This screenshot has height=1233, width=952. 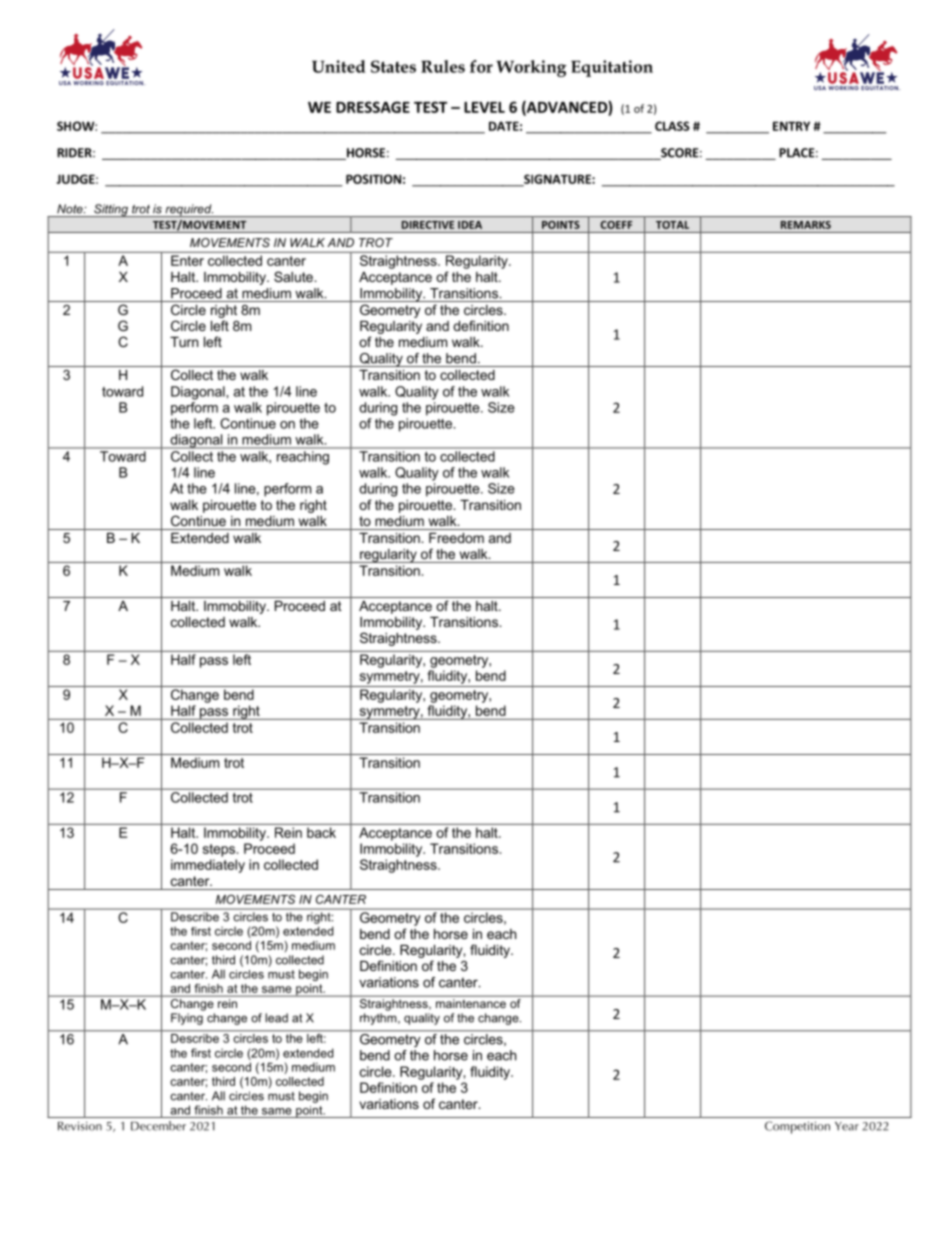 I want to click on Year, so click(x=847, y=1126).
